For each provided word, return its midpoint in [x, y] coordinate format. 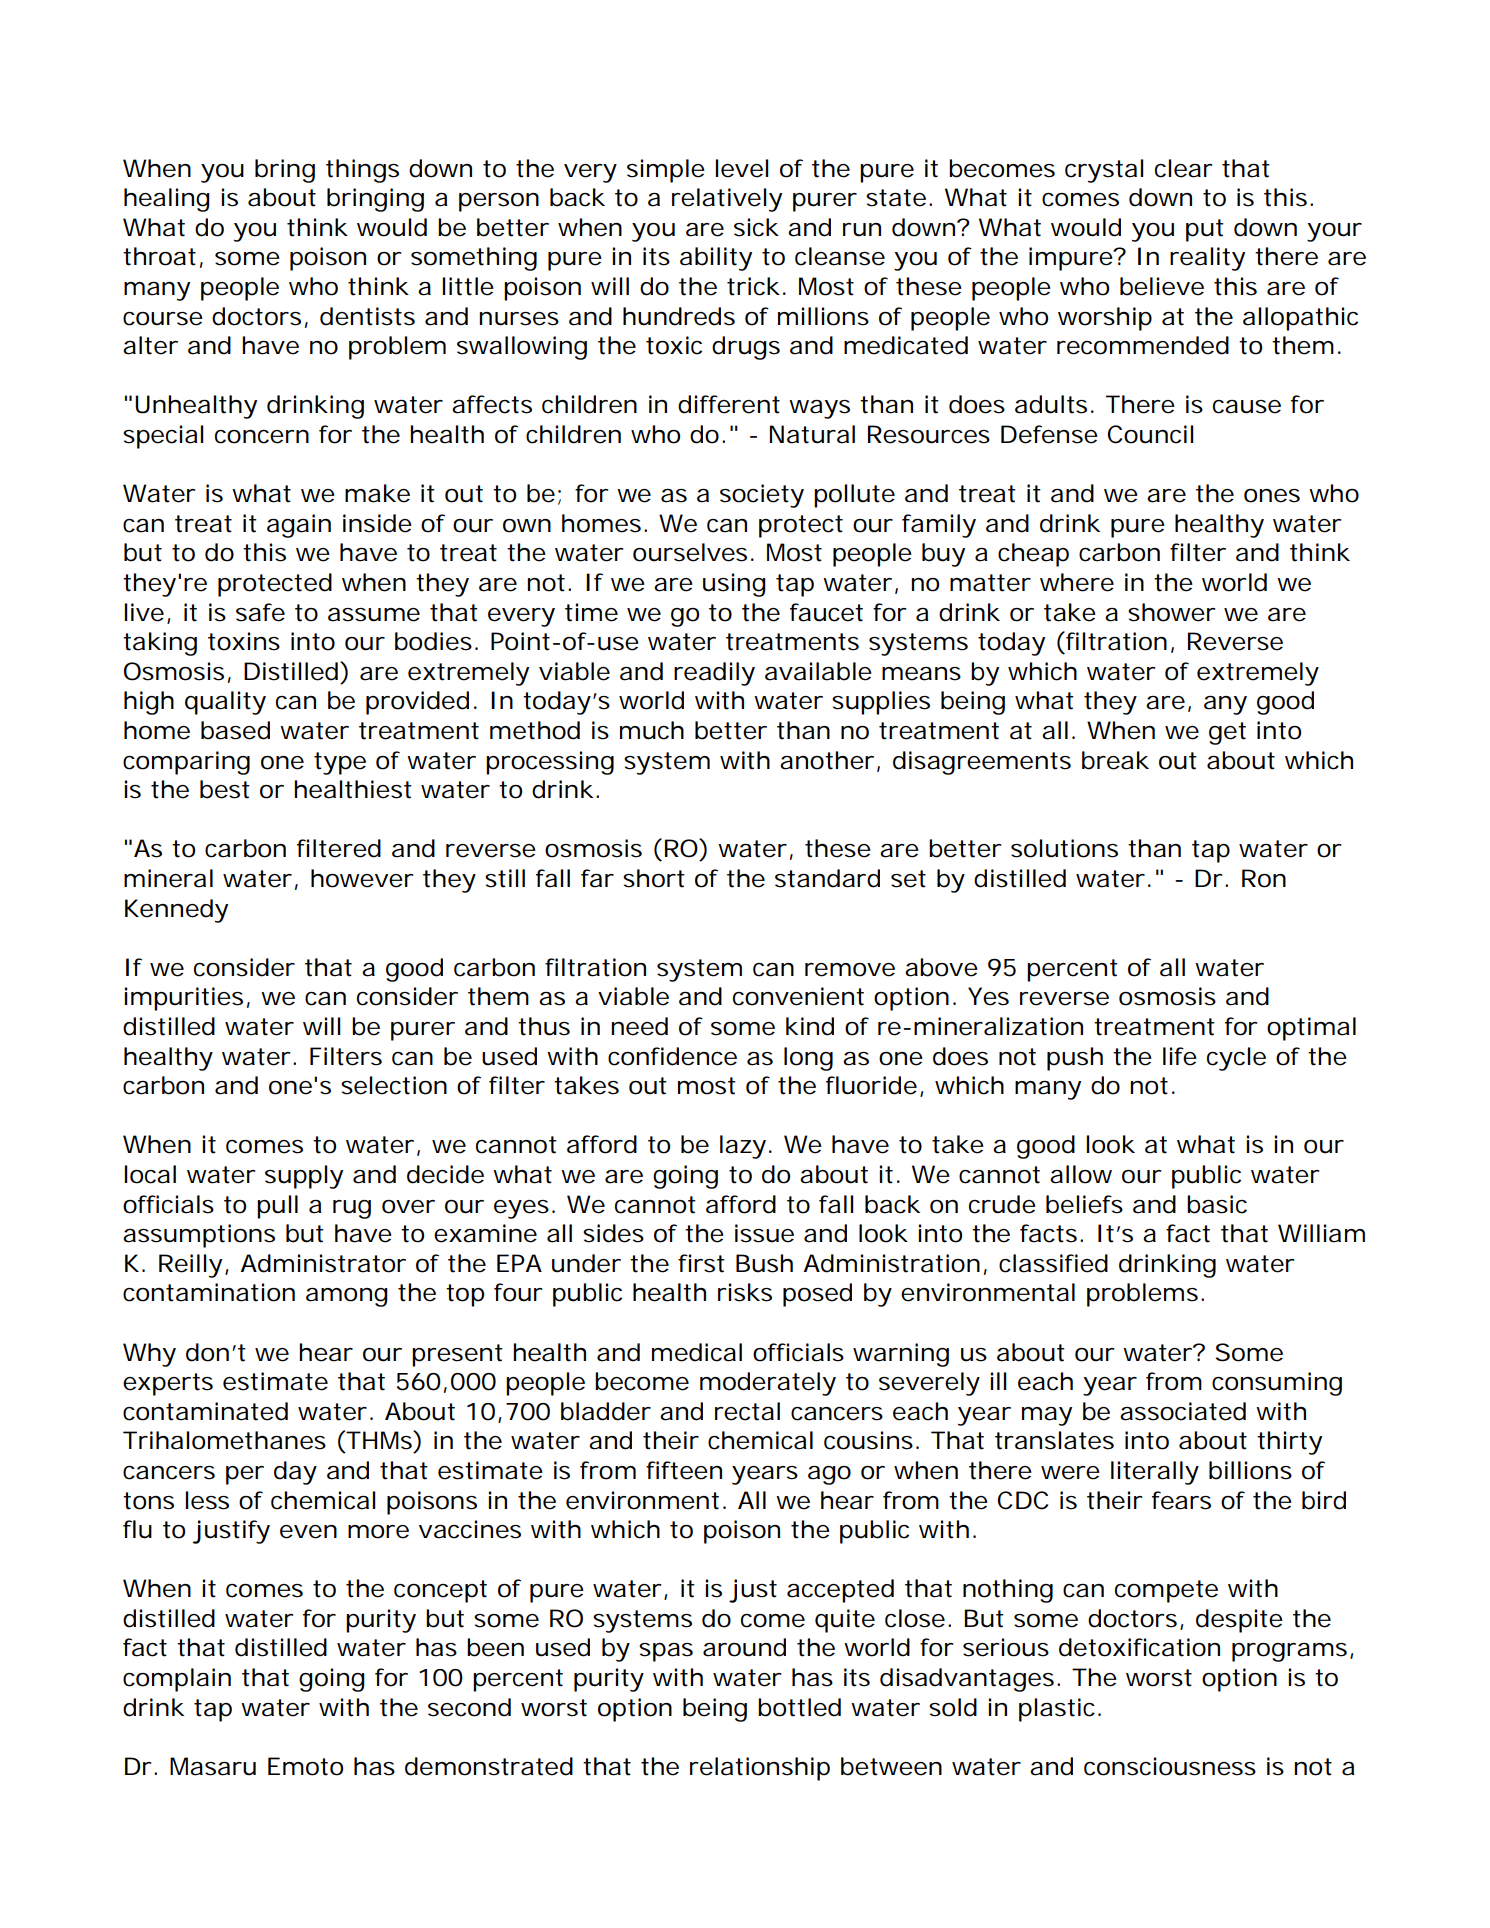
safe [260, 612]
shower [1172, 612]
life [1180, 1056]
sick [756, 227]
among [347, 1297]
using [734, 585]
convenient [798, 996]
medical [697, 1352]
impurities [183, 999]
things [362, 171]
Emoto [305, 1766]
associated [1183, 1411]
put [1205, 230]
